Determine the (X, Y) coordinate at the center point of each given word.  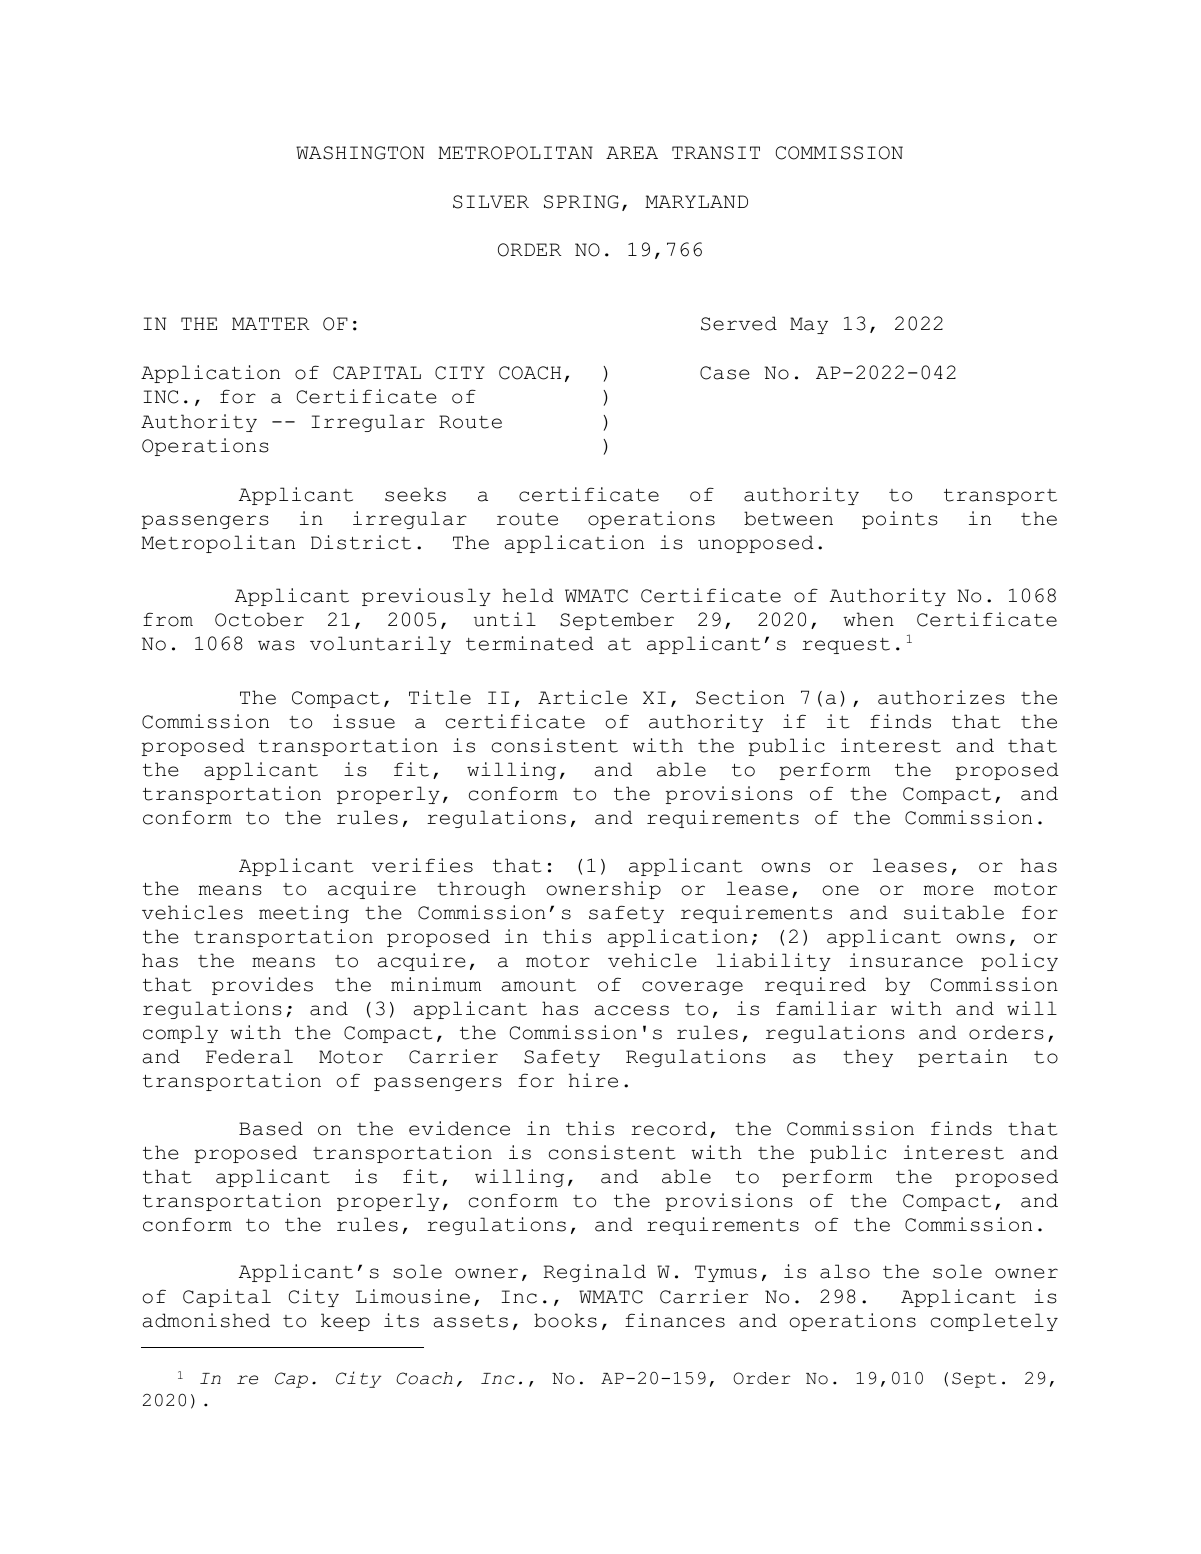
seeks (415, 494)
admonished (206, 1320)
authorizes (941, 697)
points (900, 520)
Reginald (595, 1273)
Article (582, 697)
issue (364, 721)
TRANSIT (716, 153)
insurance (906, 960)
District (361, 542)
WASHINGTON (360, 153)
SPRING (581, 202)
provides (262, 986)
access (631, 1010)
